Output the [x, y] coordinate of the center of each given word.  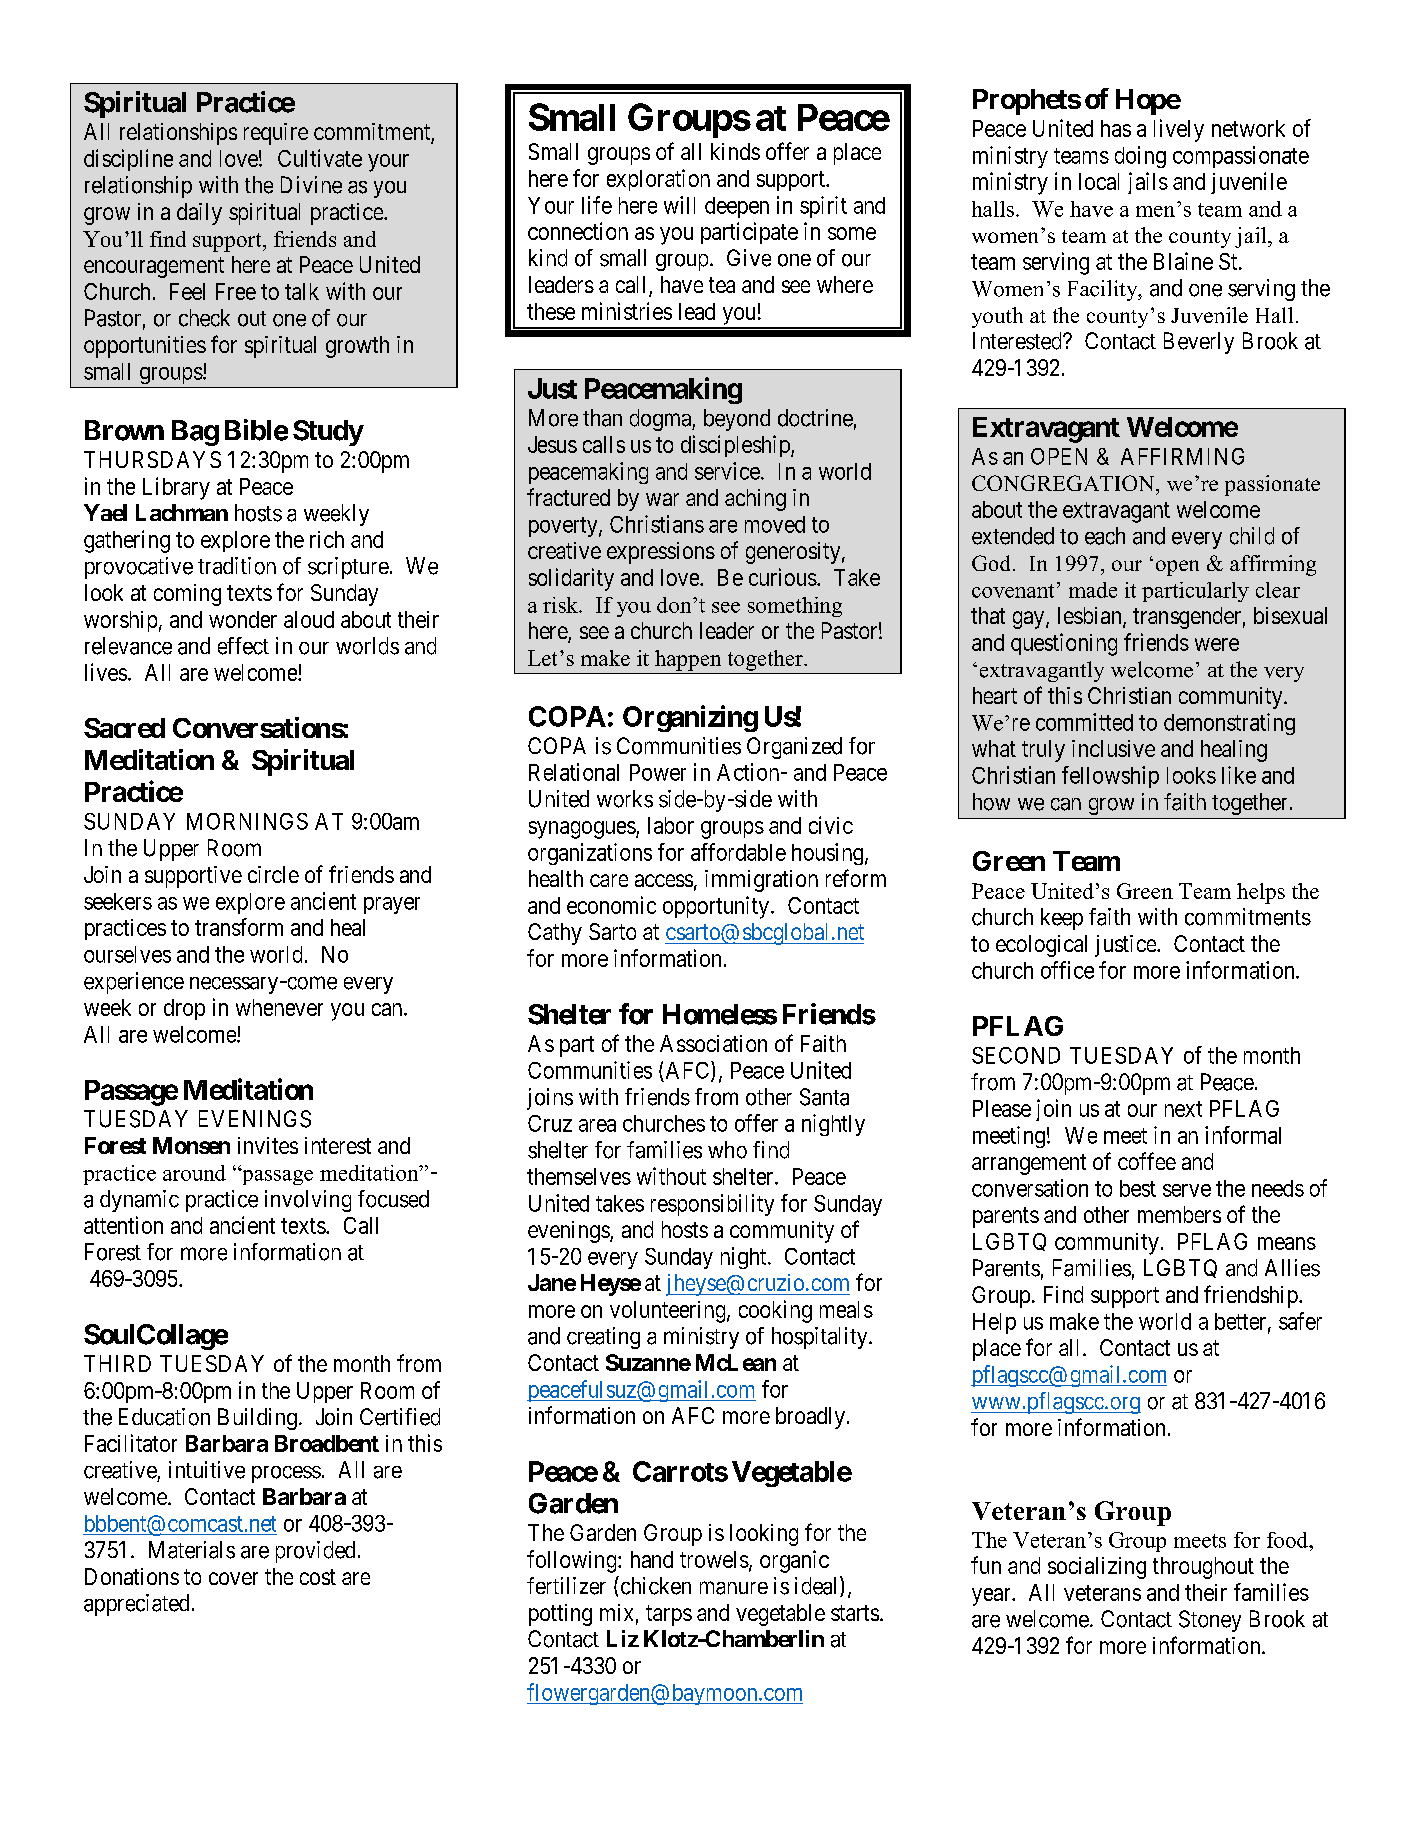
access [664, 880]
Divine [311, 185]
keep [1062, 919]
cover [233, 1578]
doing [1140, 157]
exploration [658, 180]
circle [273, 874]
